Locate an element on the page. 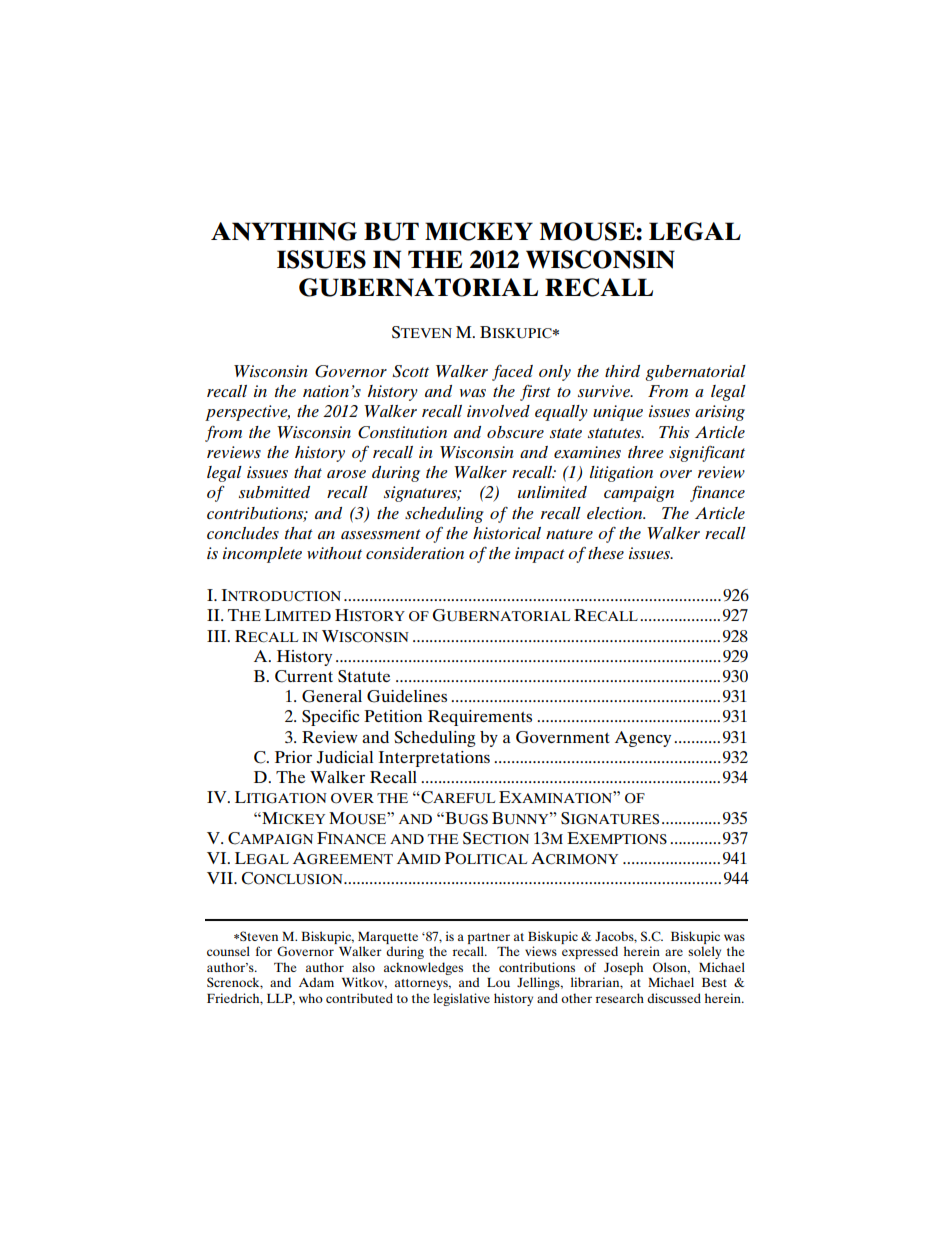 Image resolution: width=952 pixels, height=1233 pixels. Agency is located at coordinates (643, 739).
